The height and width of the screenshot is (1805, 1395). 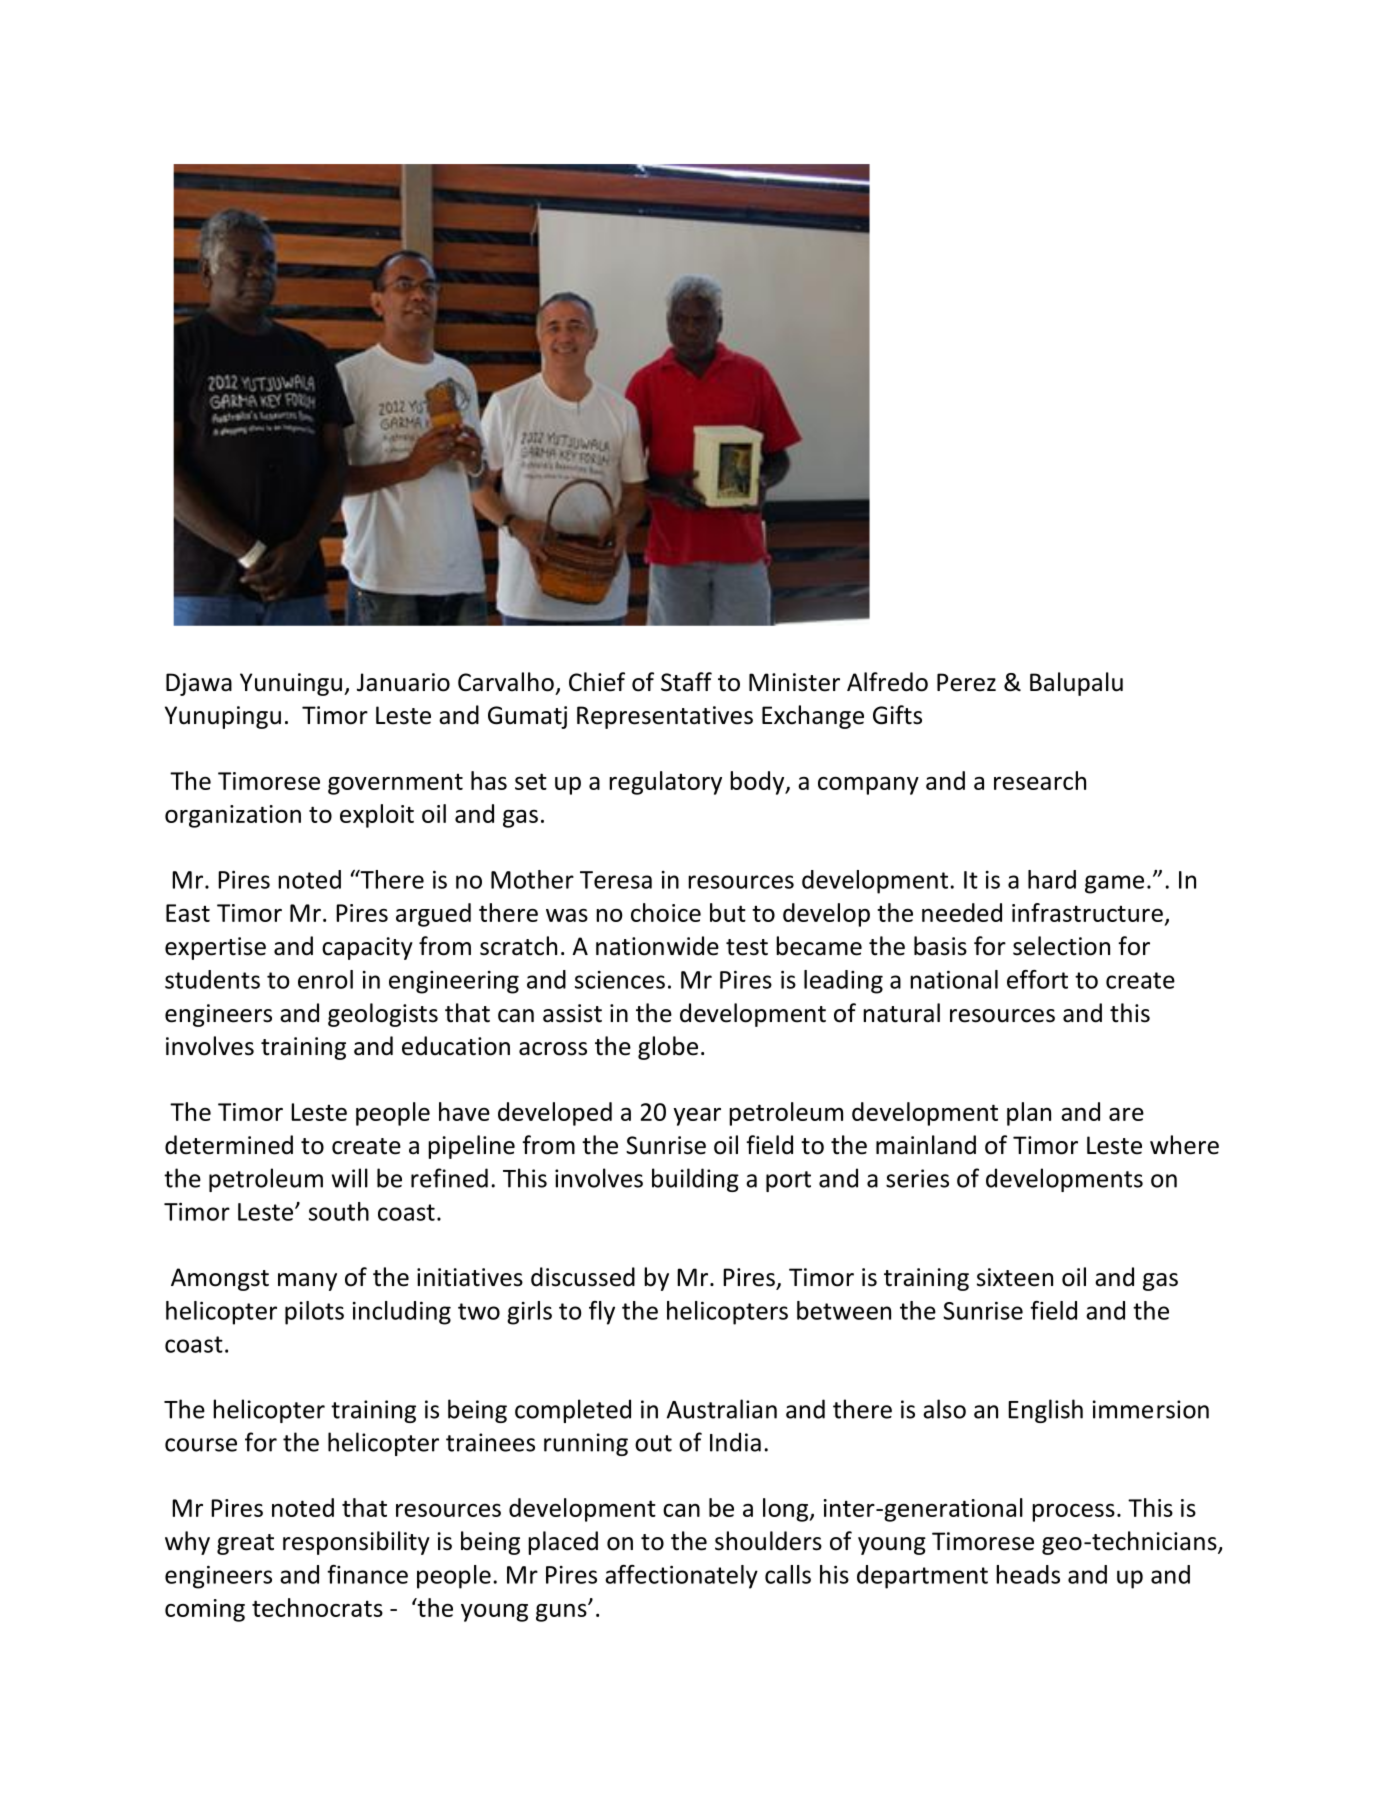 I want to click on plan, so click(x=1029, y=1114).
